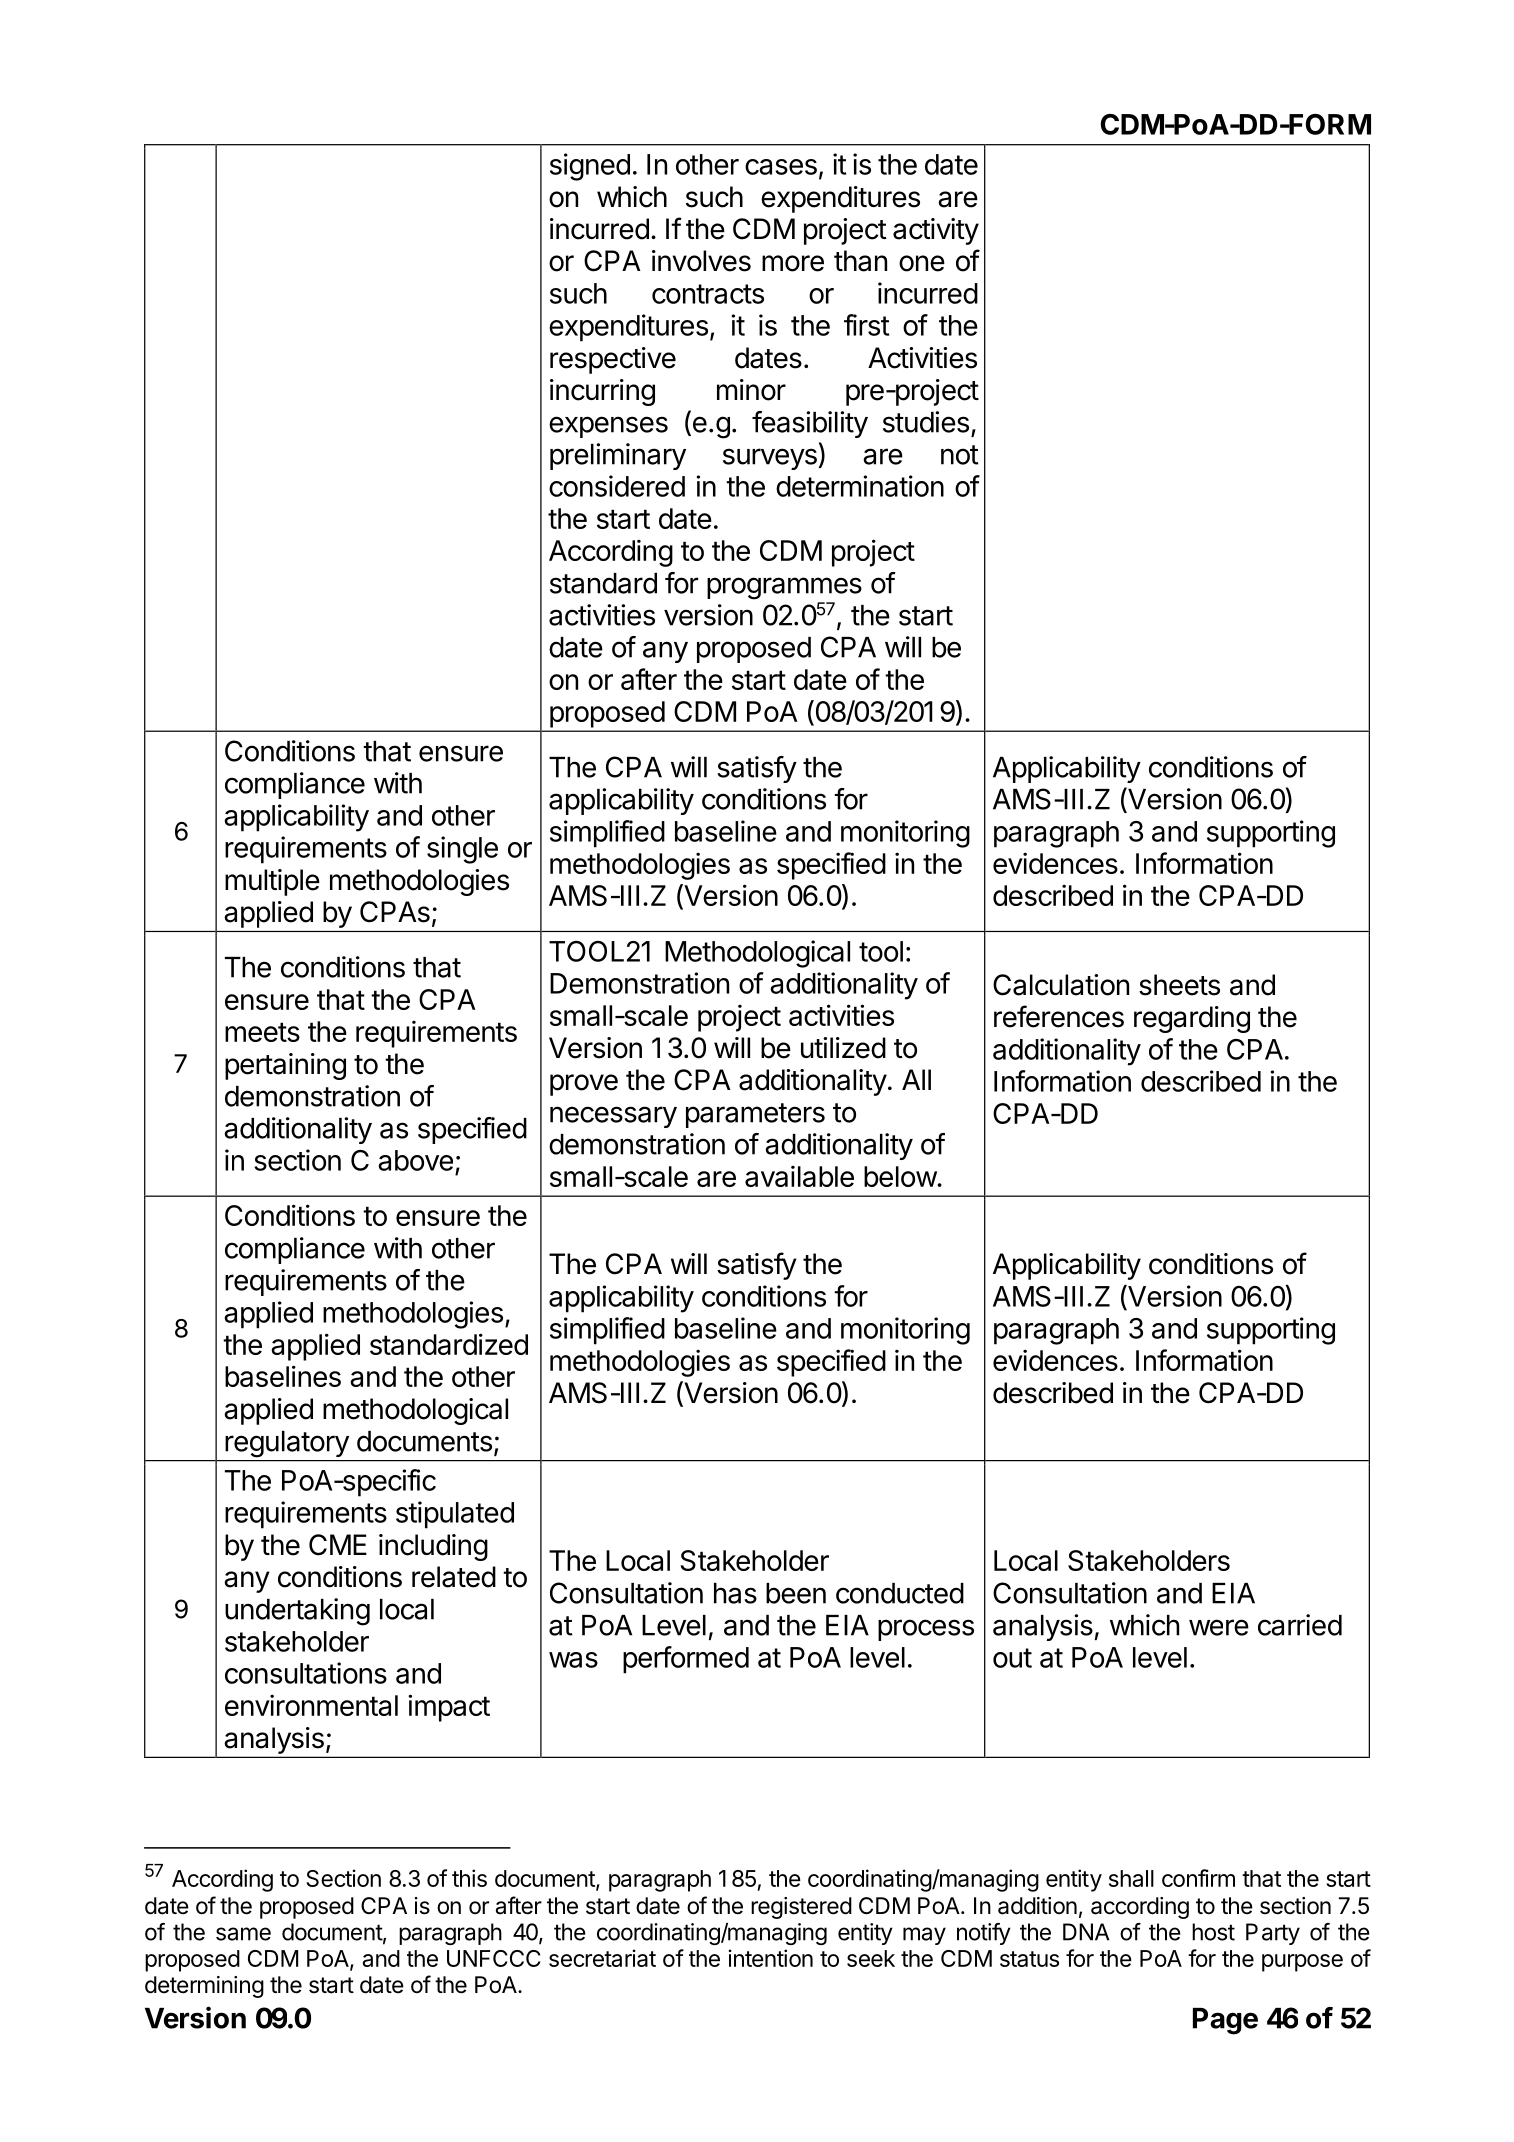 This screenshot has width=1514, height=2142. I want to click on CME, so click(338, 1545).
